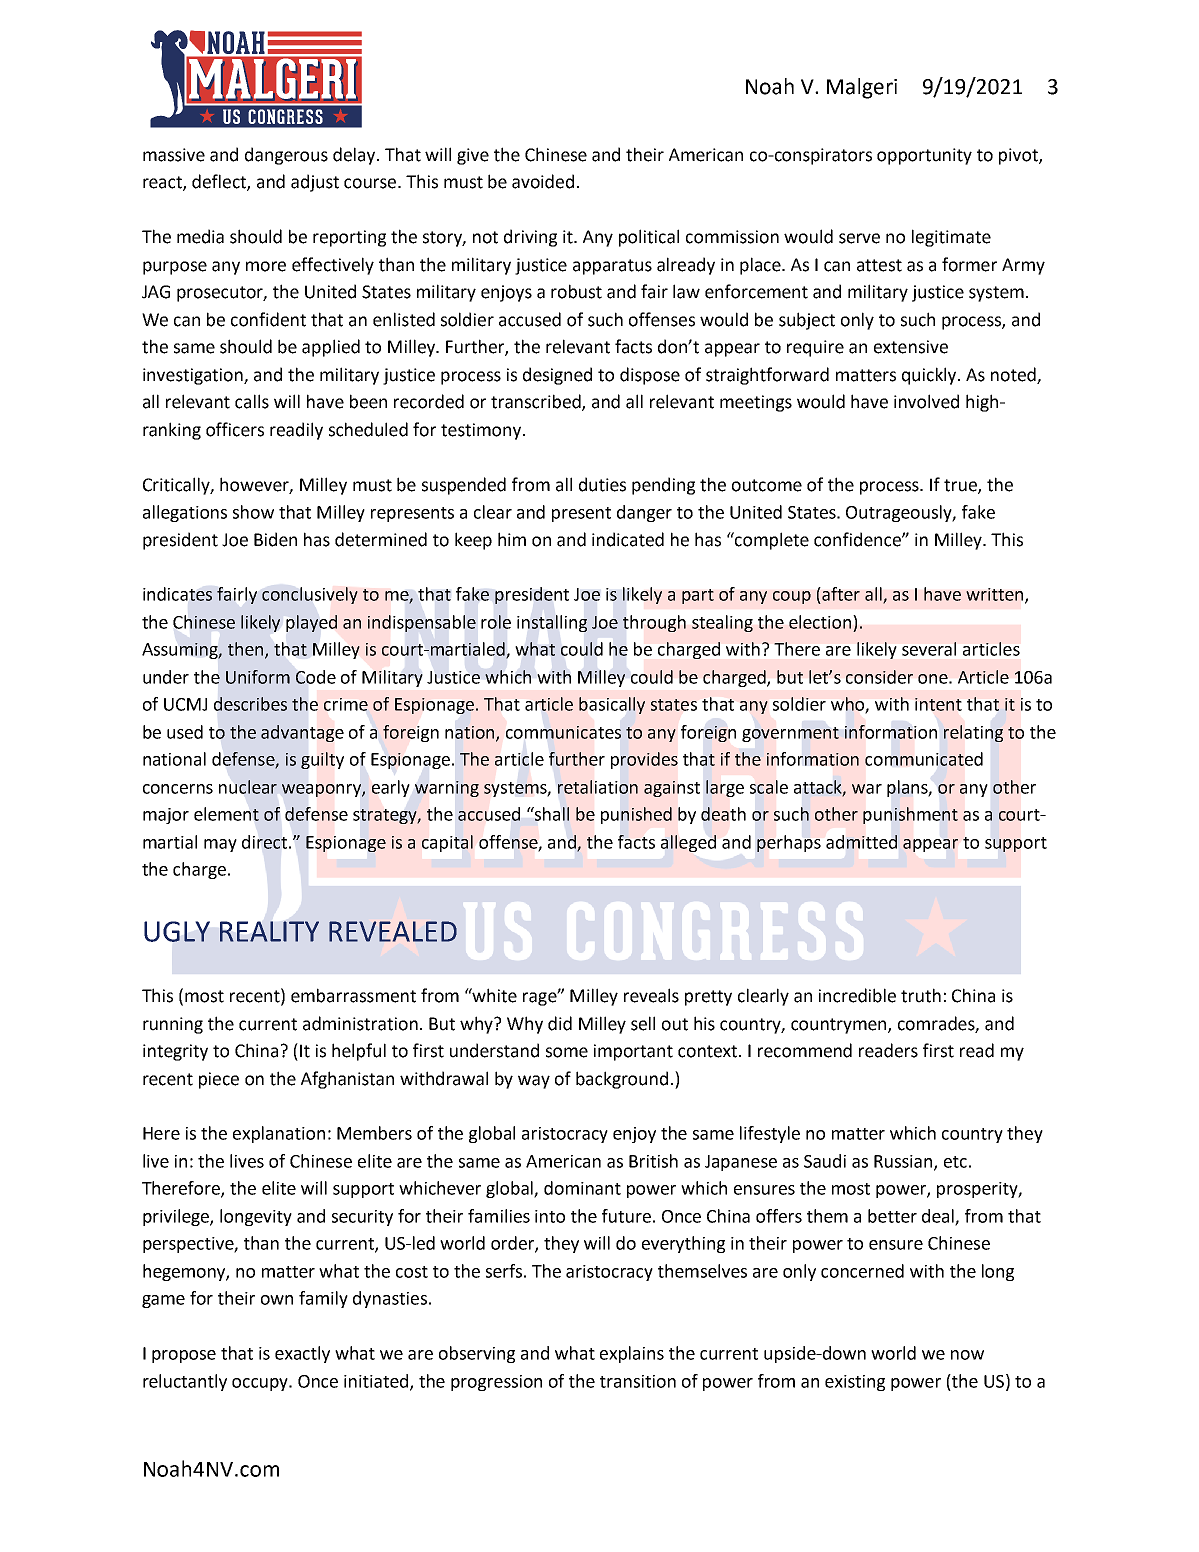  What do you see at coordinates (861, 842) in the document?
I see `admitted` at bounding box center [861, 842].
